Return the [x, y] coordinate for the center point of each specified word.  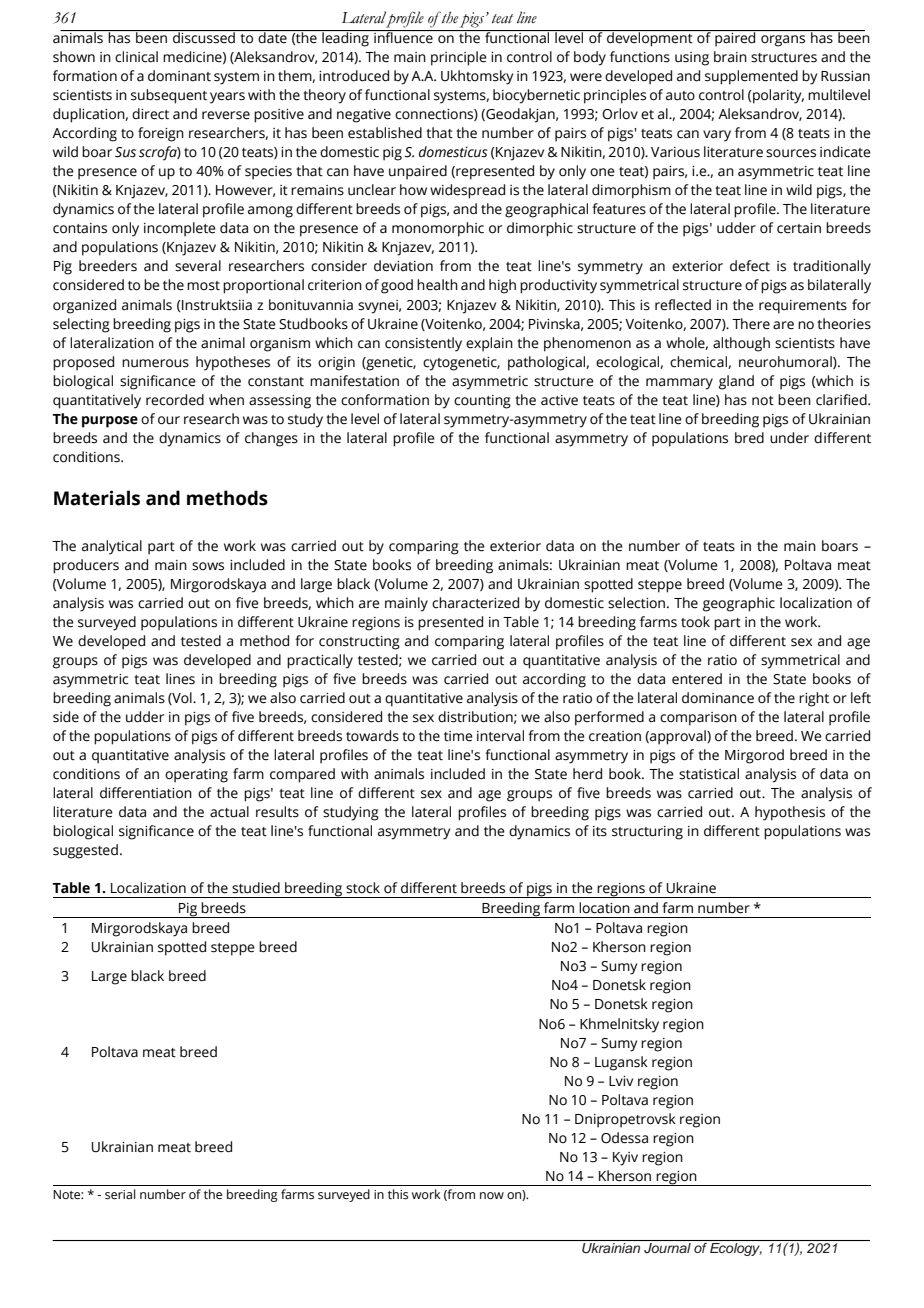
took [695, 622]
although [741, 344]
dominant [179, 76]
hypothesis [790, 813]
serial [120, 1194]
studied [256, 888]
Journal [667, 1248]
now [492, 1195]
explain [489, 344]
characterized [475, 603]
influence [403, 37]
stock [363, 888]
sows [208, 566]
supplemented [751, 77]
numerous [155, 363]
